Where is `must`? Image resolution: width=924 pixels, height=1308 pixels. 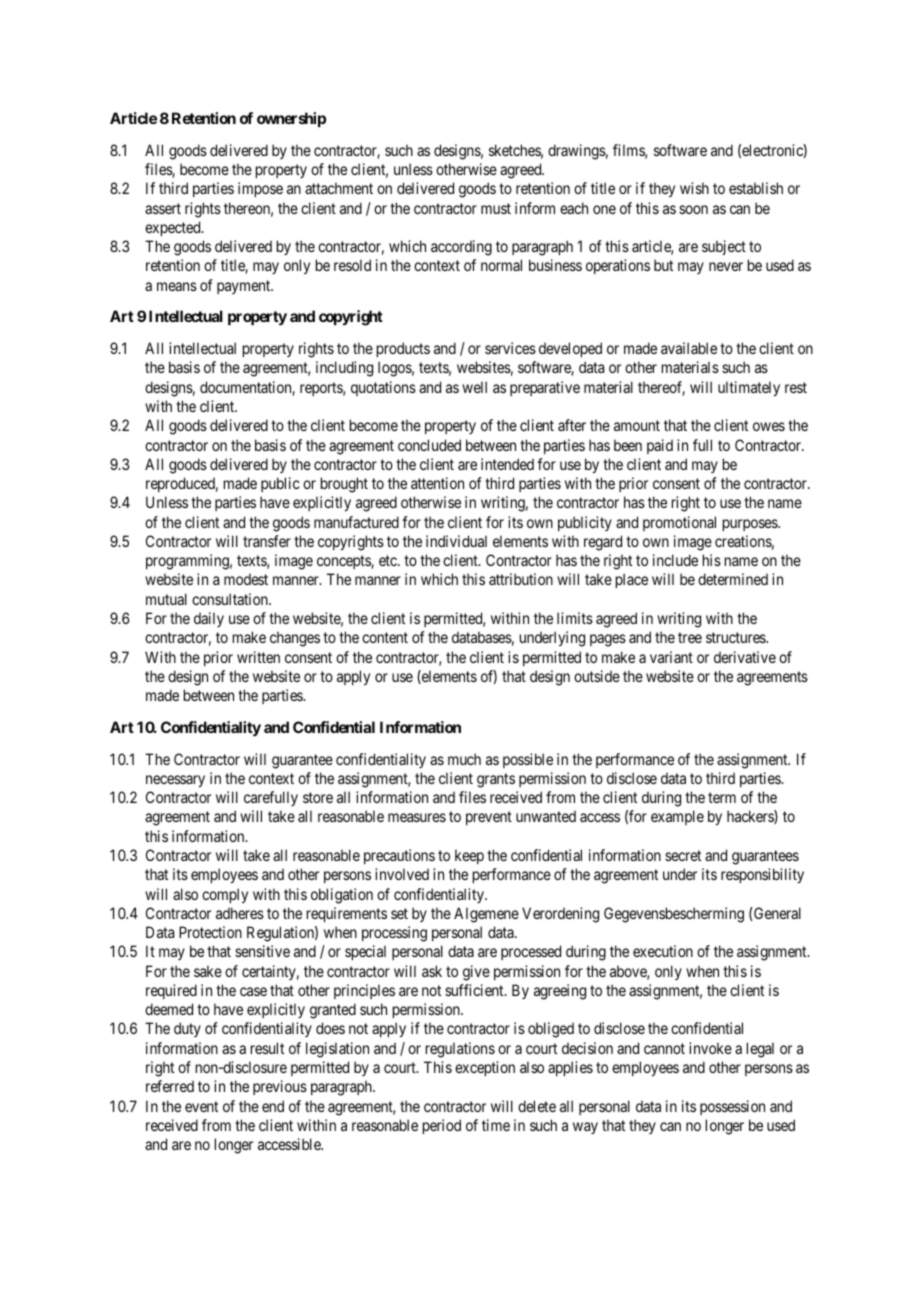 must is located at coordinates (496, 208).
